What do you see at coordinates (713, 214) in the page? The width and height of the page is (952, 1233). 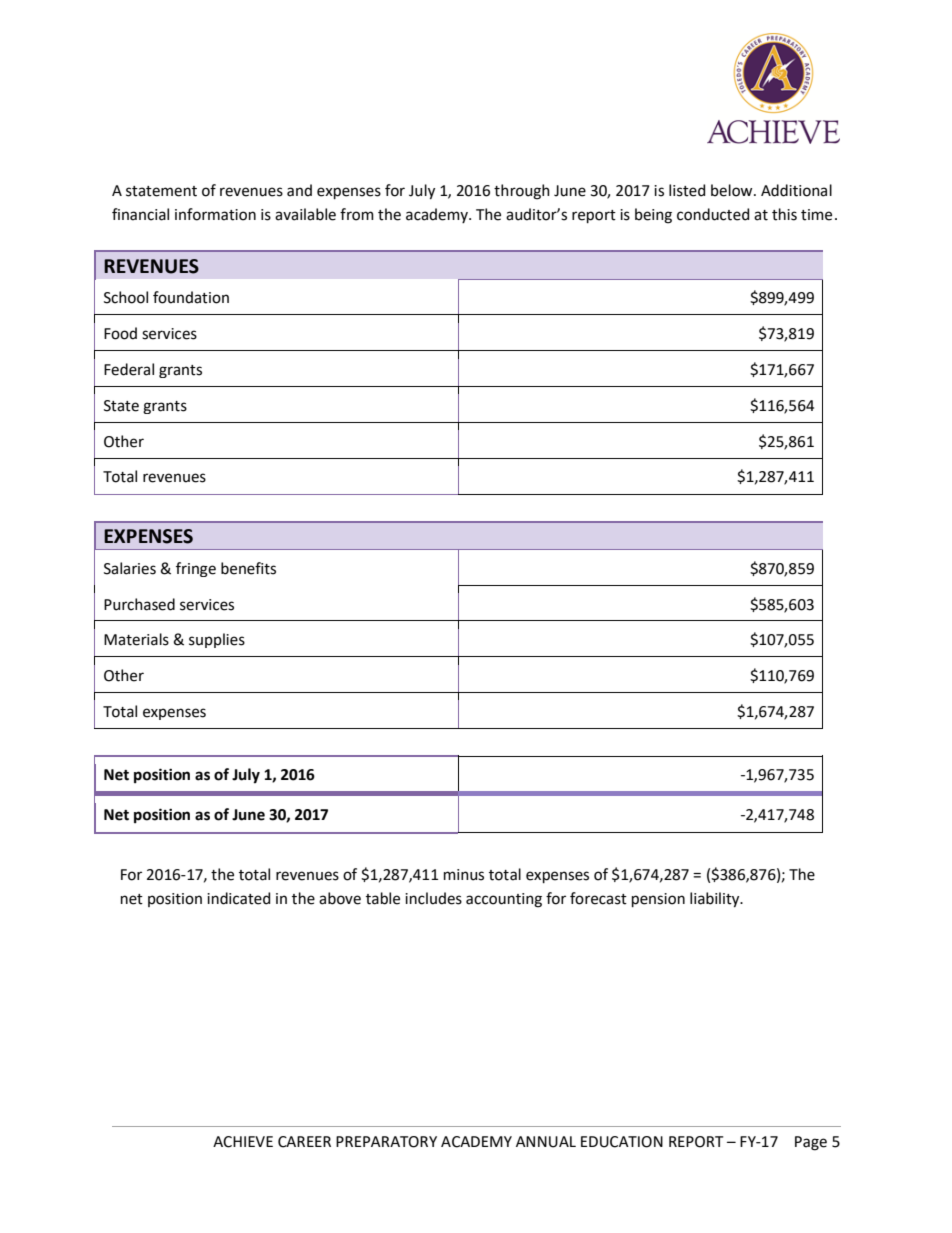 I see `conducted` at bounding box center [713, 214].
